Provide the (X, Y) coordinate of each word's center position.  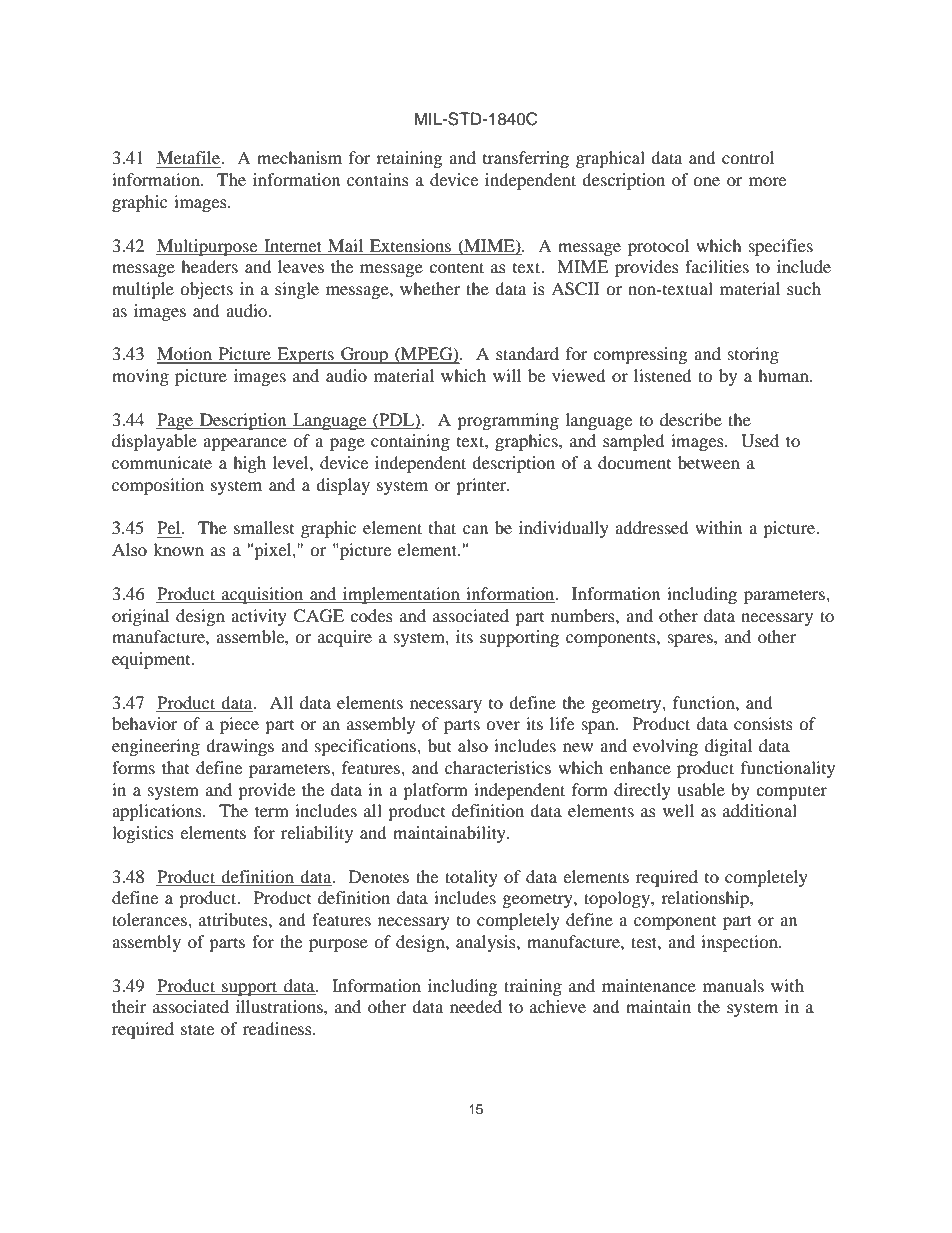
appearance (245, 444)
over (503, 725)
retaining (409, 159)
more (767, 181)
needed (476, 1006)
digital (728, 747)
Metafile (190, 159)
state (197, 1029)
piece (239, 725)
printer (482, 486)
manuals (733, 985)
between (709, 462)
